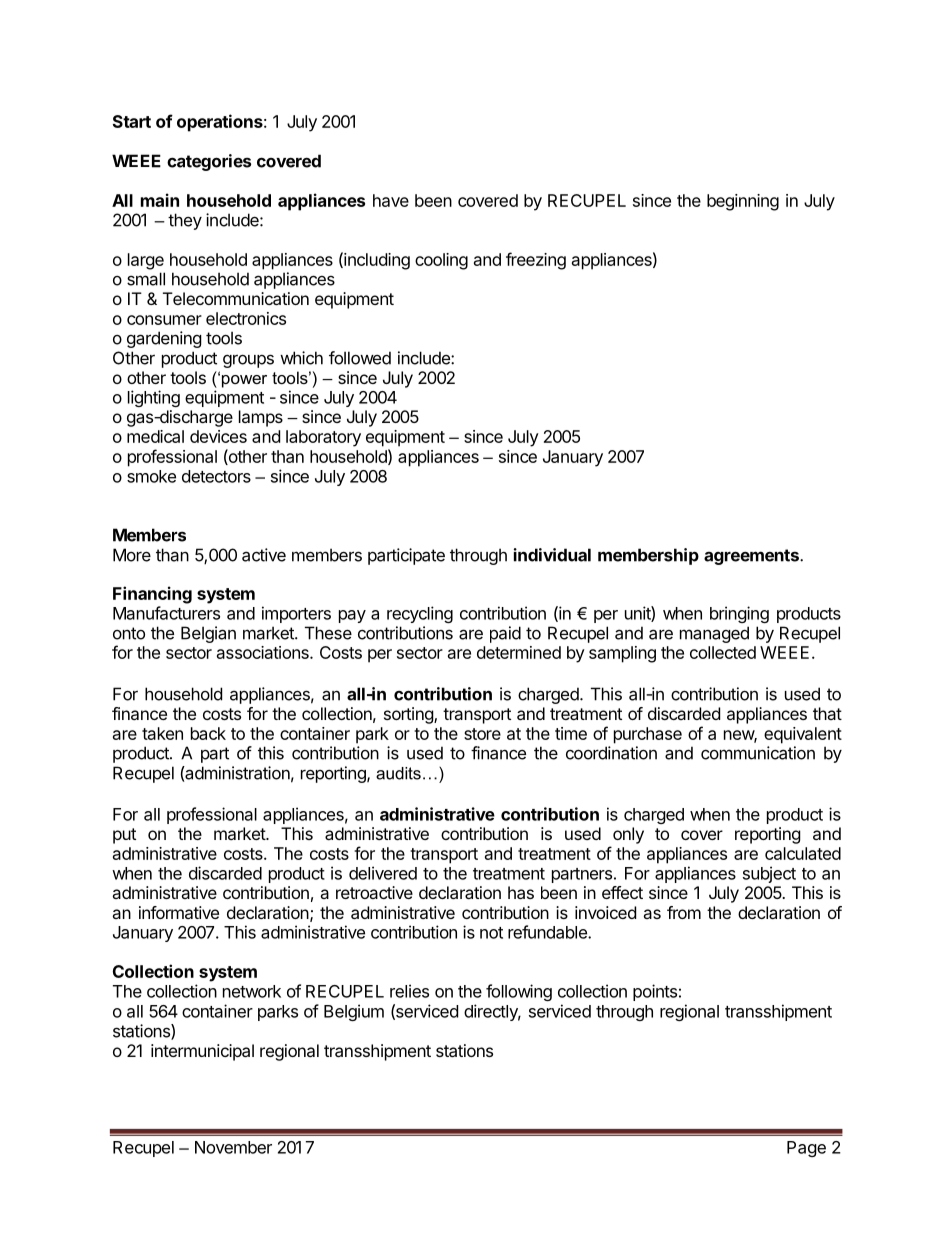  I want to click on have, so click(391, 200).
